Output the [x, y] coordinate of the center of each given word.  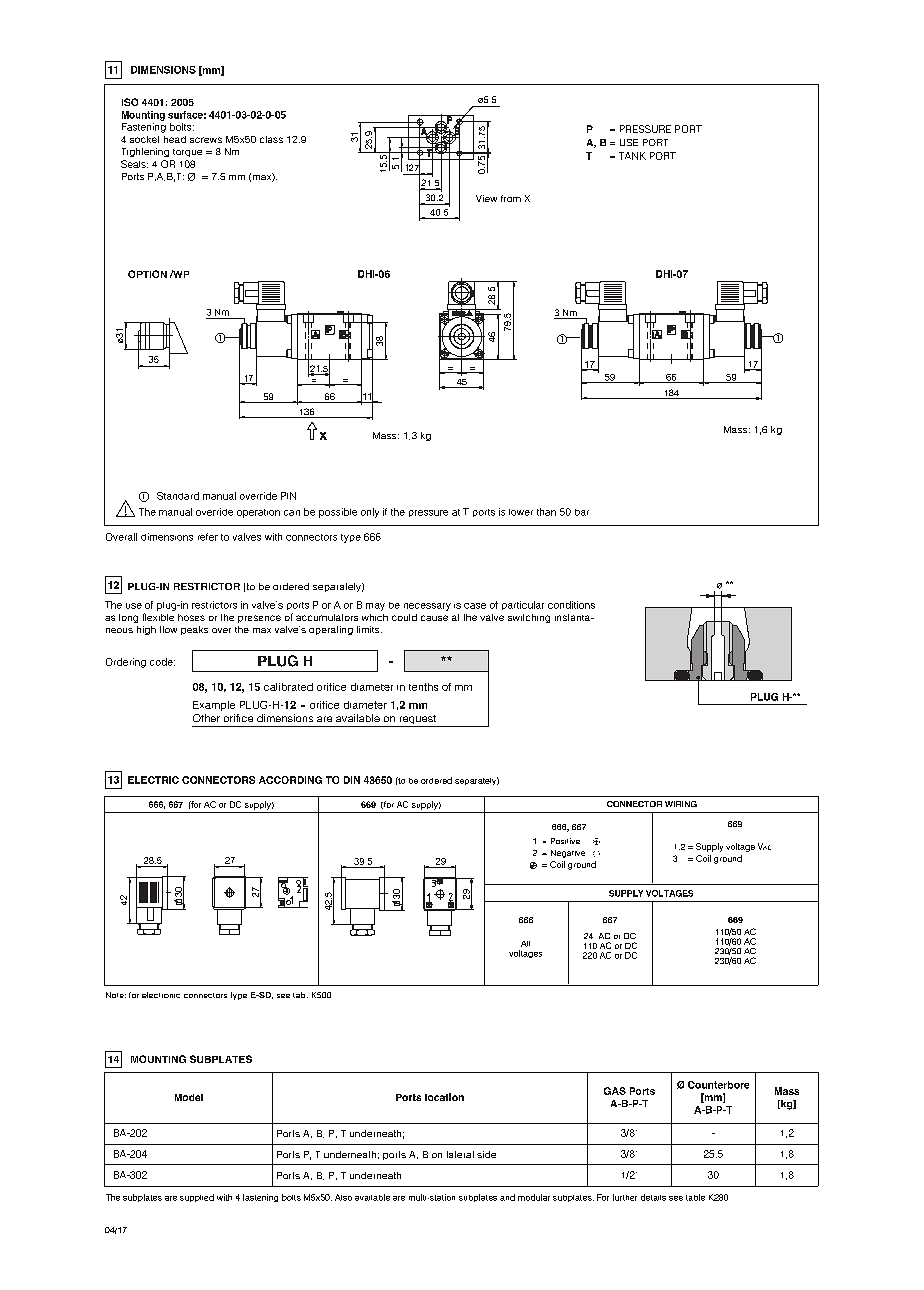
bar [582, 512]
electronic [161, 995]
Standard [178, 496]
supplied [197, 1198]
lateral [460, 1154]
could [404, 617]
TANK [632, 156]
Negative [568, 854]
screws [206, 140]
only [370, 513]
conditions [571, 605]
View [486, 198]
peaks [194, 630]
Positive [565, 841]
